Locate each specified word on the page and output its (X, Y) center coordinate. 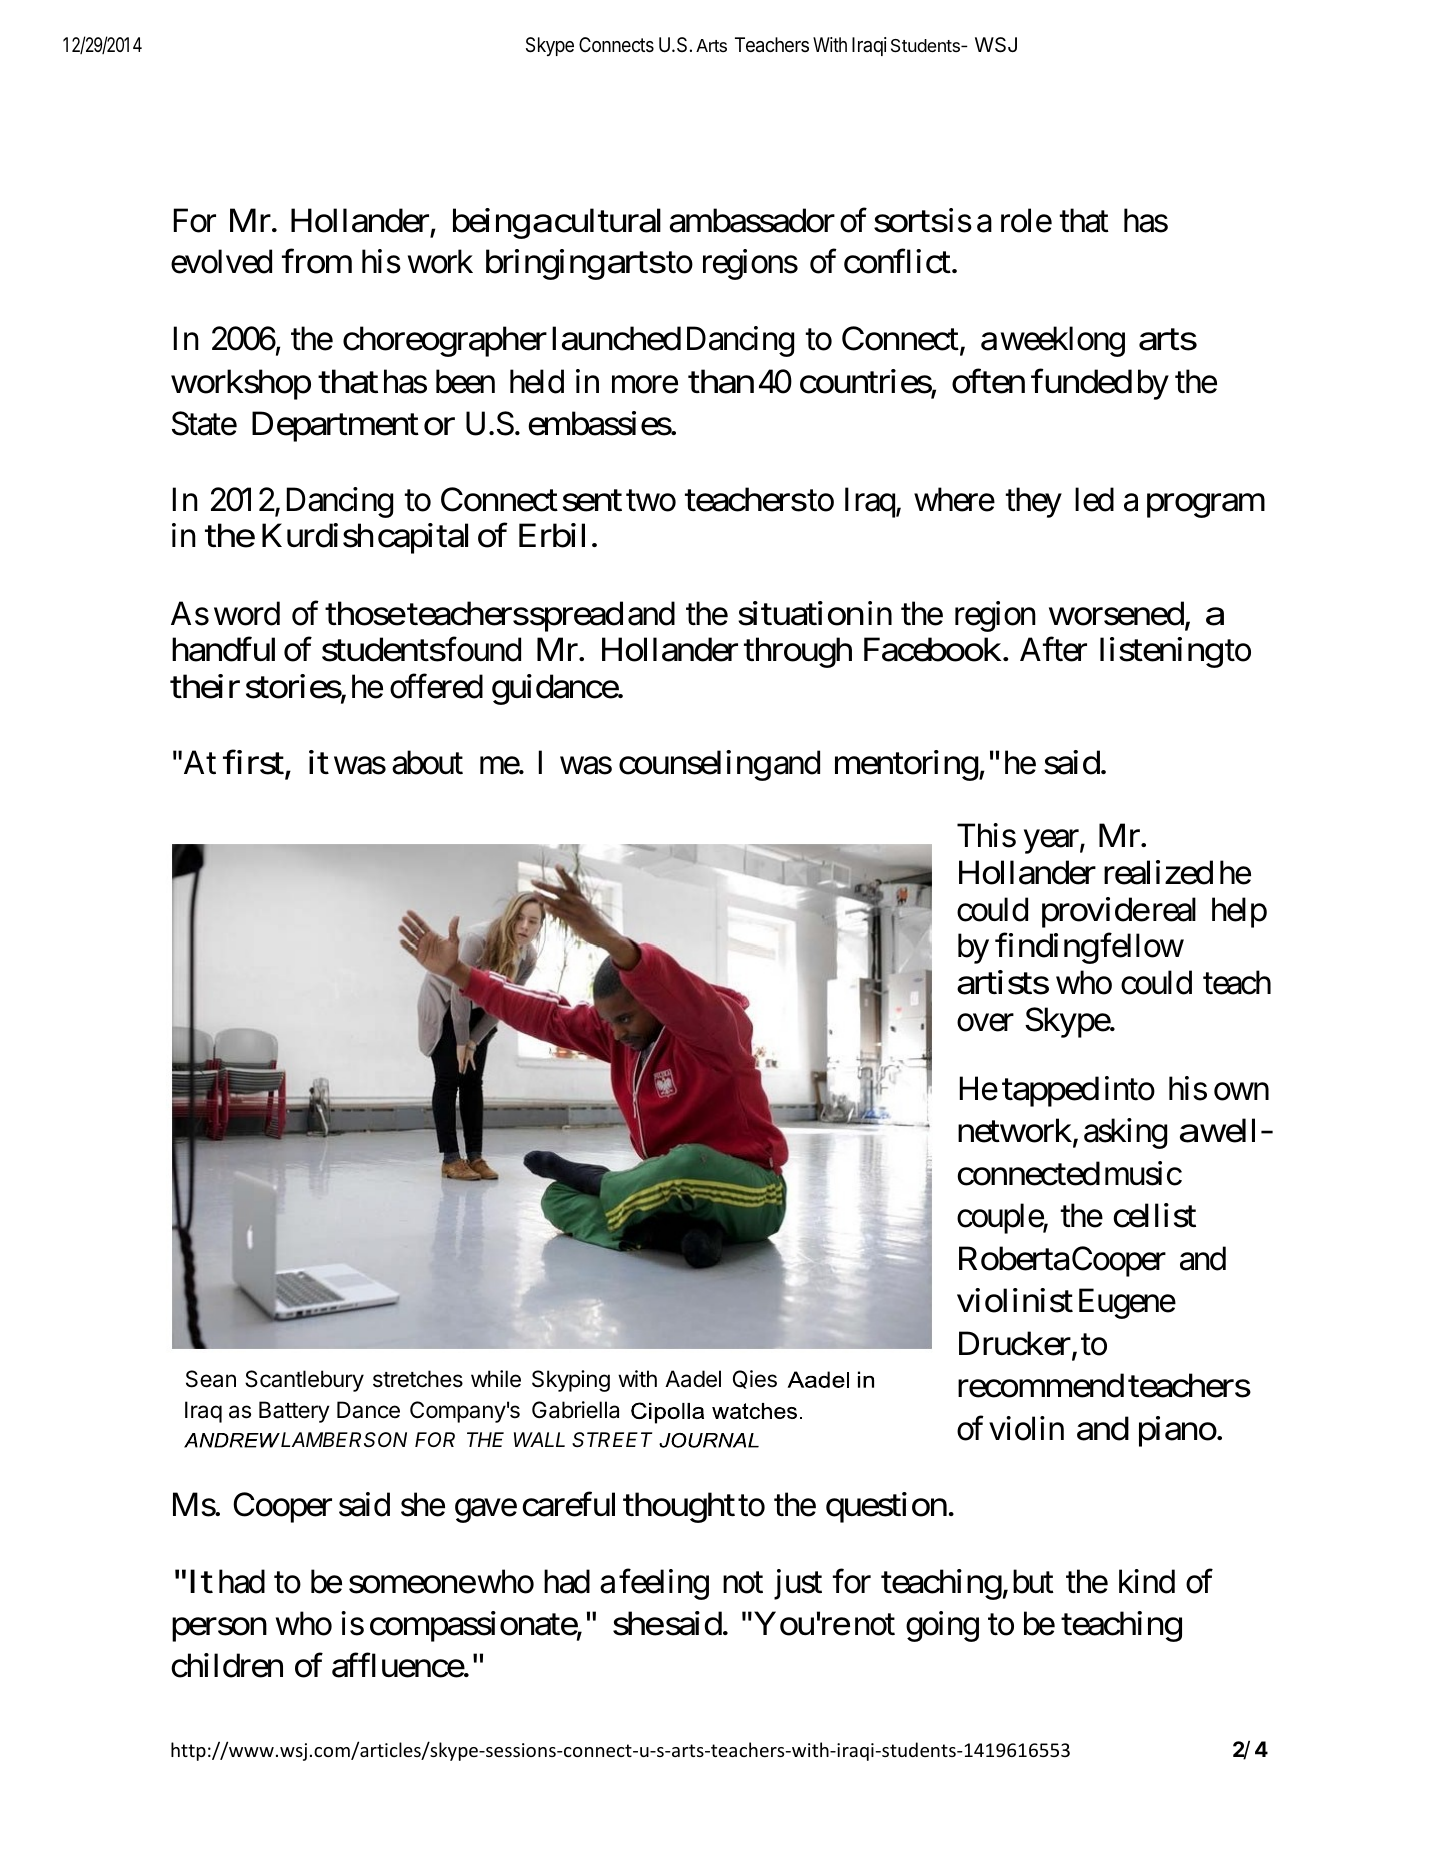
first (253, 762)
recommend (1041, 1386)
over (985, 1023)
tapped (1050, 1091)
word (247, 613)
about (427, 762)
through (798, 653)
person (219, 1630)
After (1053, 650)
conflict (897, 261)
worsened (1116, 613)
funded (1081, 381)
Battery (294, 1412)
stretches (418, 1379)
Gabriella (575, 1410)
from (317, 261)
